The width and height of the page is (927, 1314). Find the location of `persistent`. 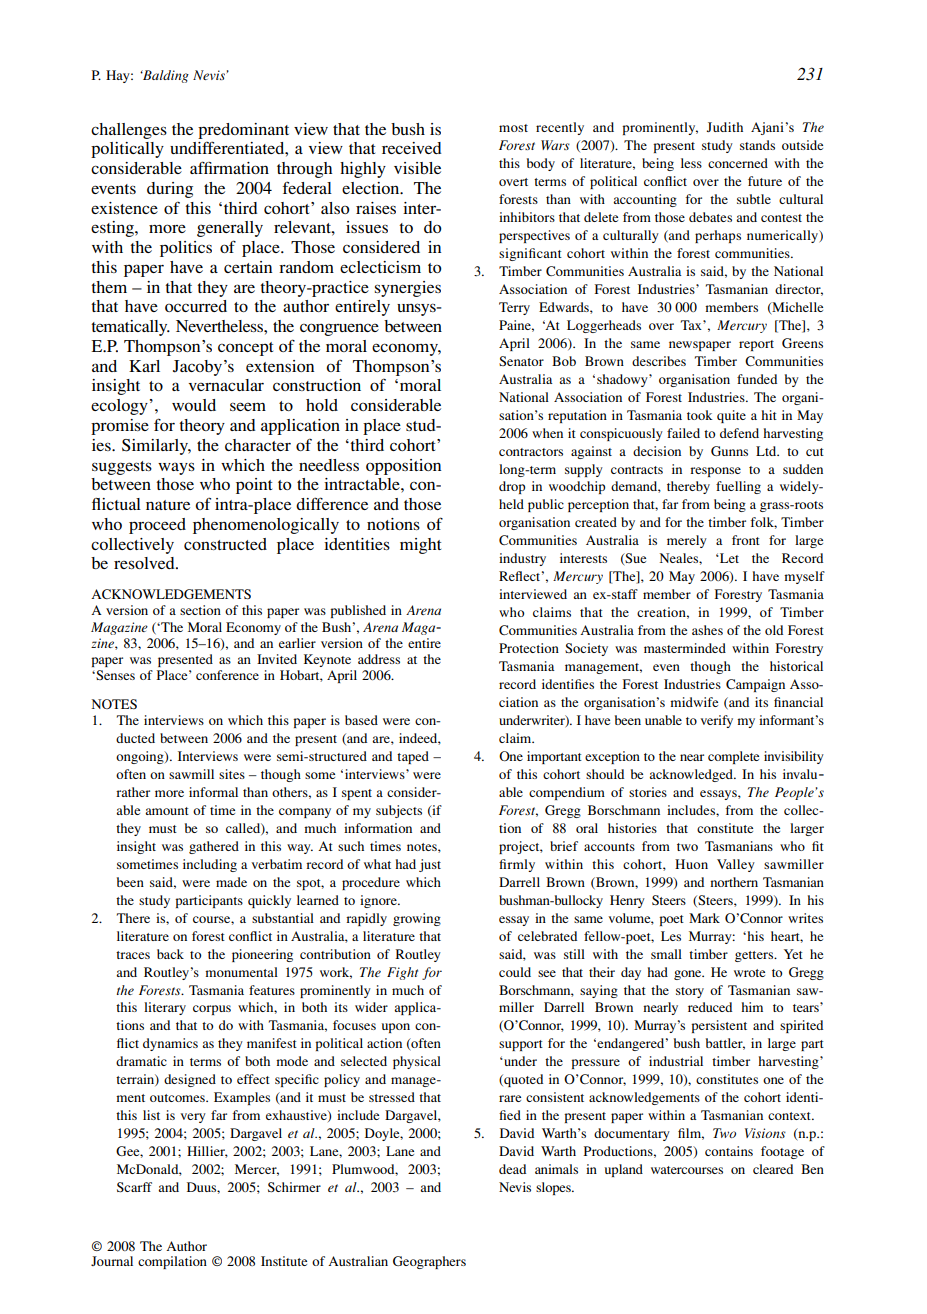

persistent is located at coordinates (719, 1026).
